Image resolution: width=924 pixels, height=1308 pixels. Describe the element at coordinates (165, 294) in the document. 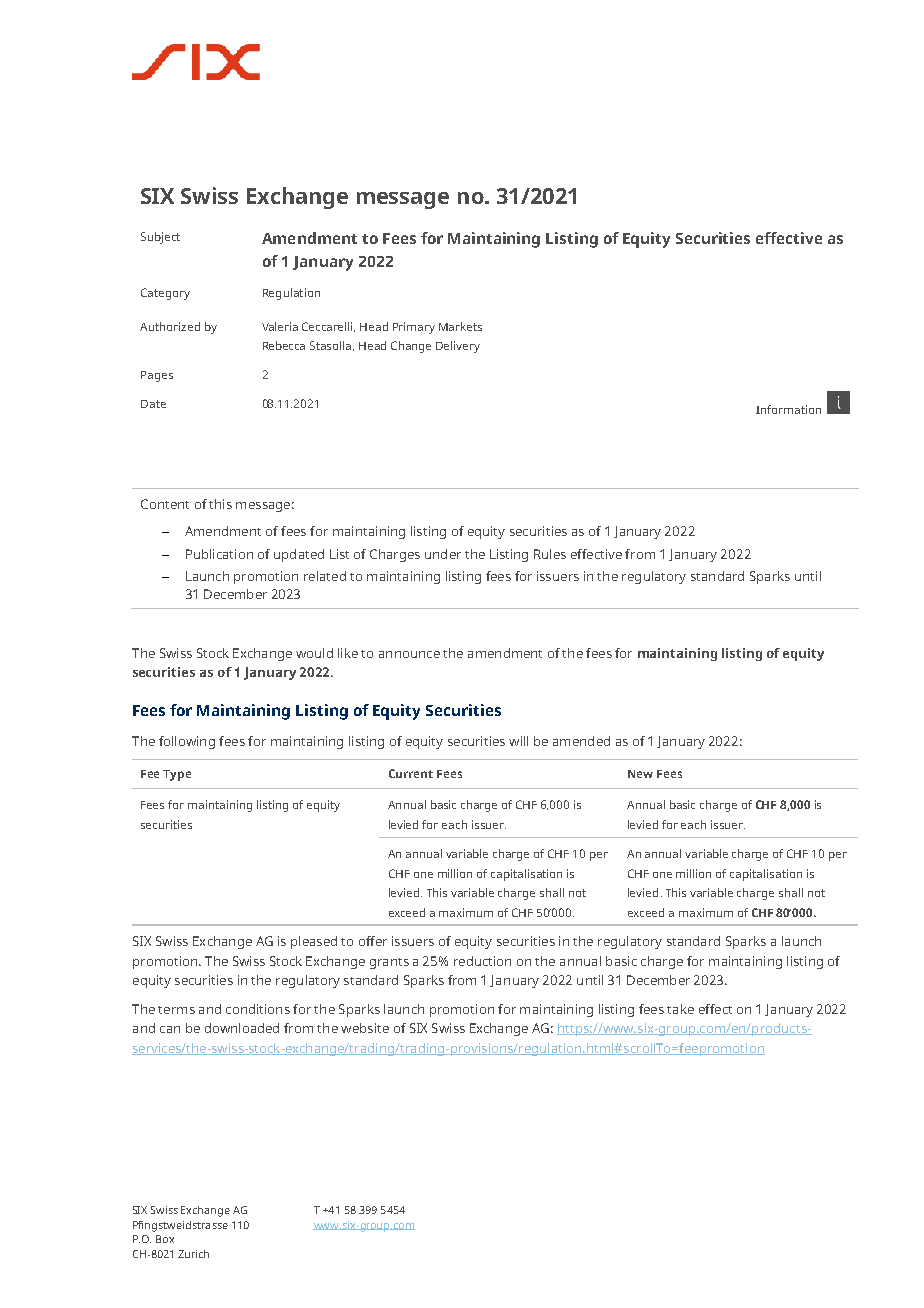

I see `Category` at that location.
